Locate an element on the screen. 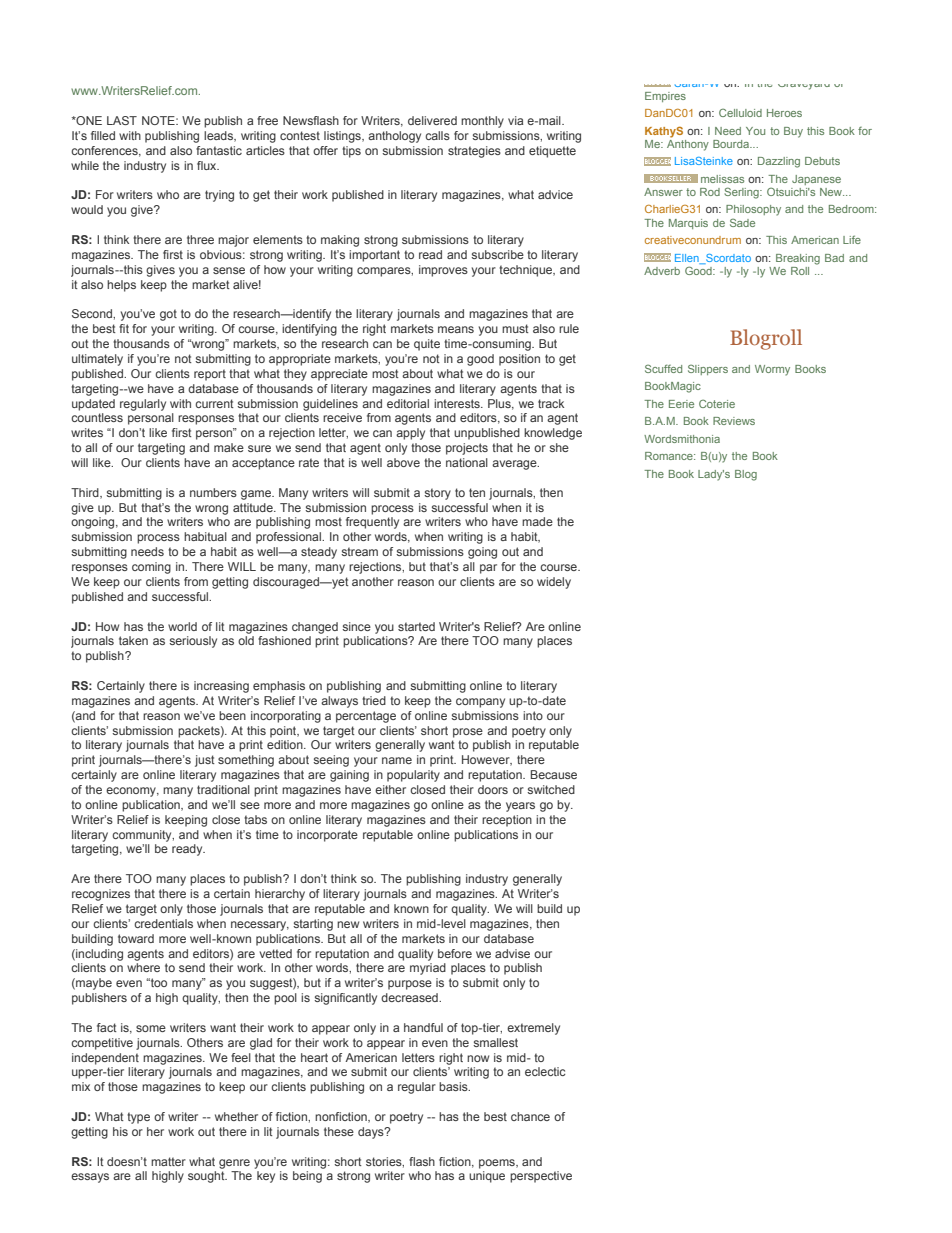 This screenshot has height=1233, width=952. Celluloid is located at coordinates (740, 112).
